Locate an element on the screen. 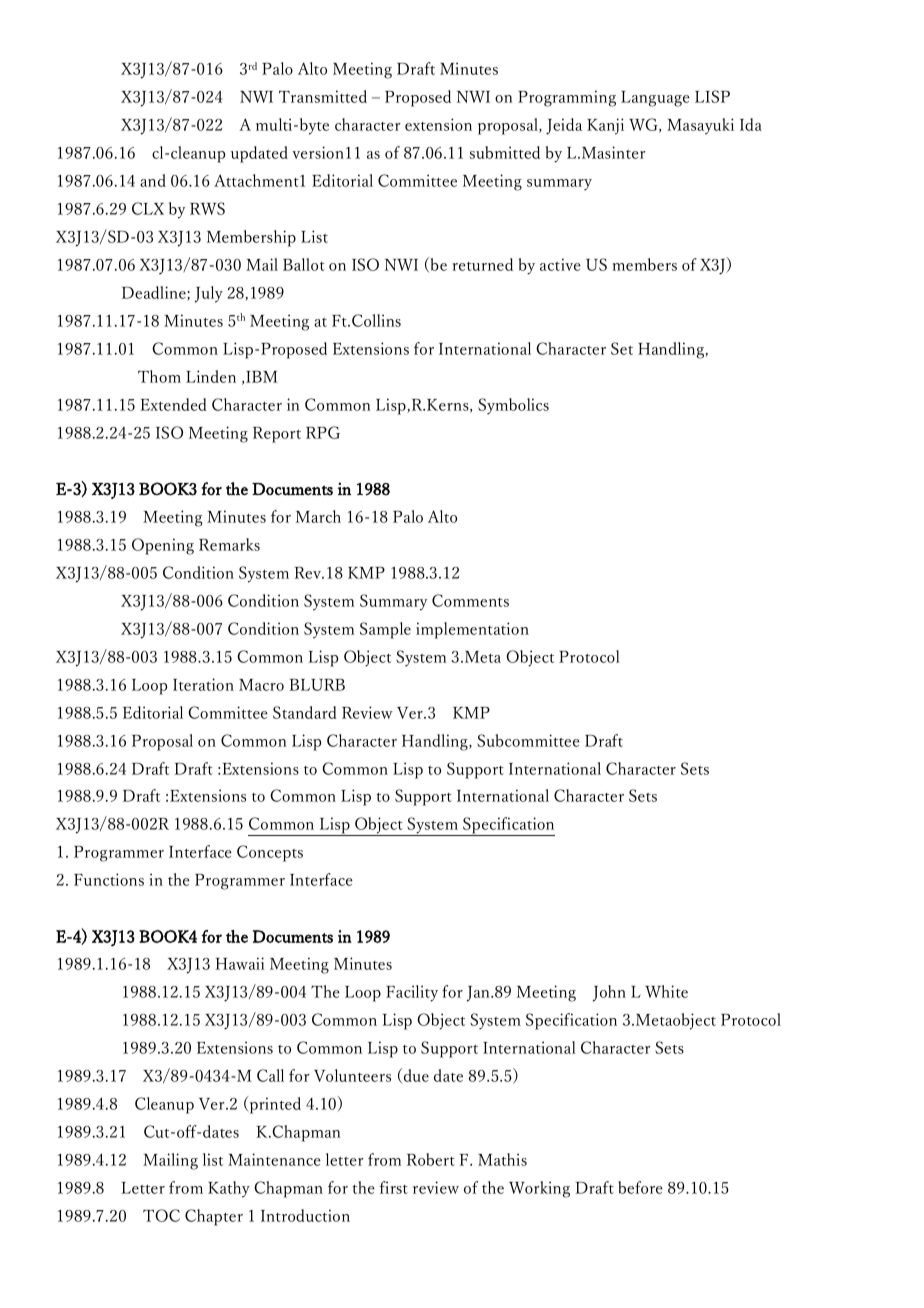 The image size is (924, 1308). Chapter is located at coordinates (214, 1217).
